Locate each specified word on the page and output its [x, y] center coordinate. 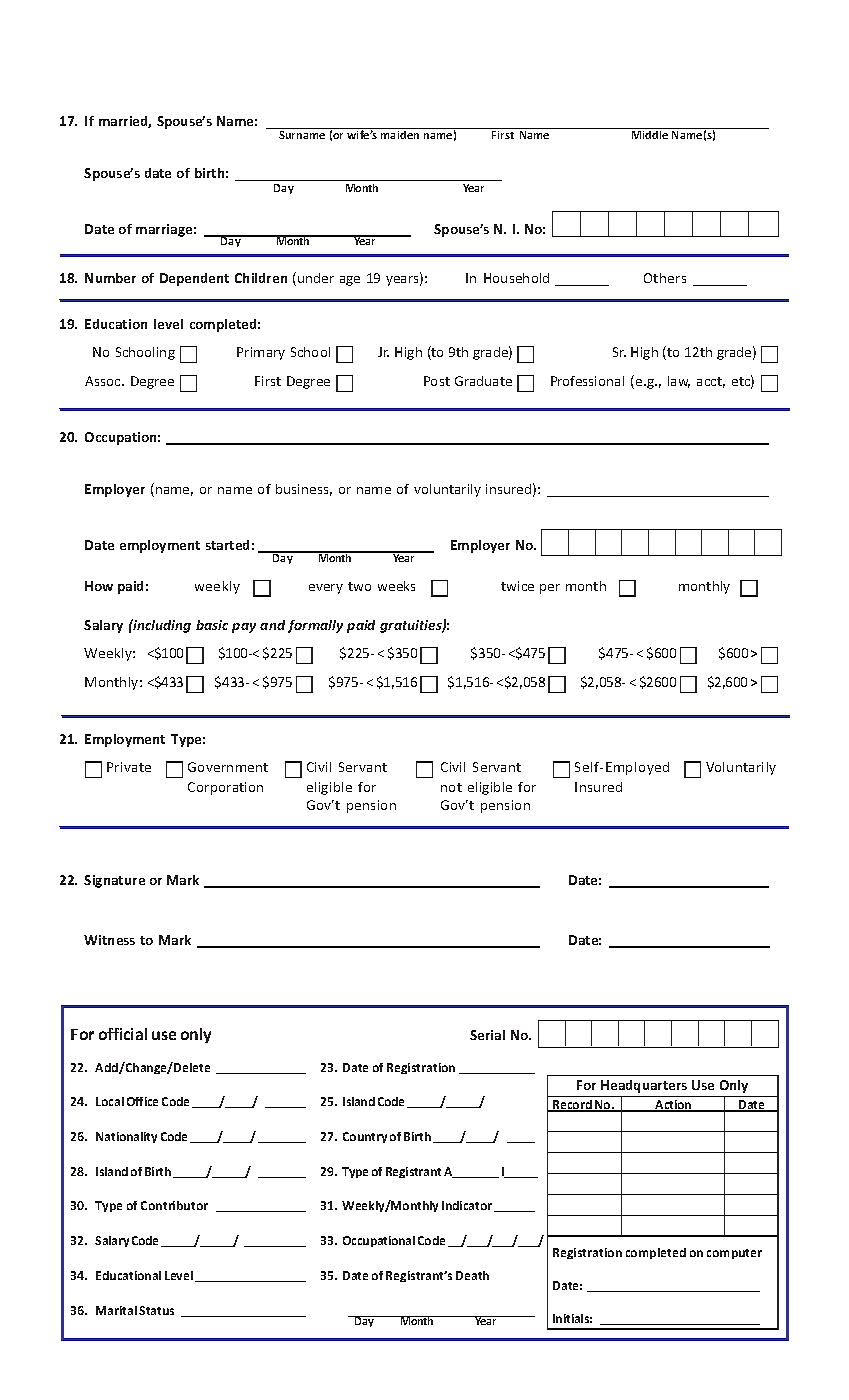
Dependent [194, 279]
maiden [400, 133]
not [451, 787]
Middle [650, 133]
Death [472, 1275]
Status [156, 1310]
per [550, 589]
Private [129, 767]
